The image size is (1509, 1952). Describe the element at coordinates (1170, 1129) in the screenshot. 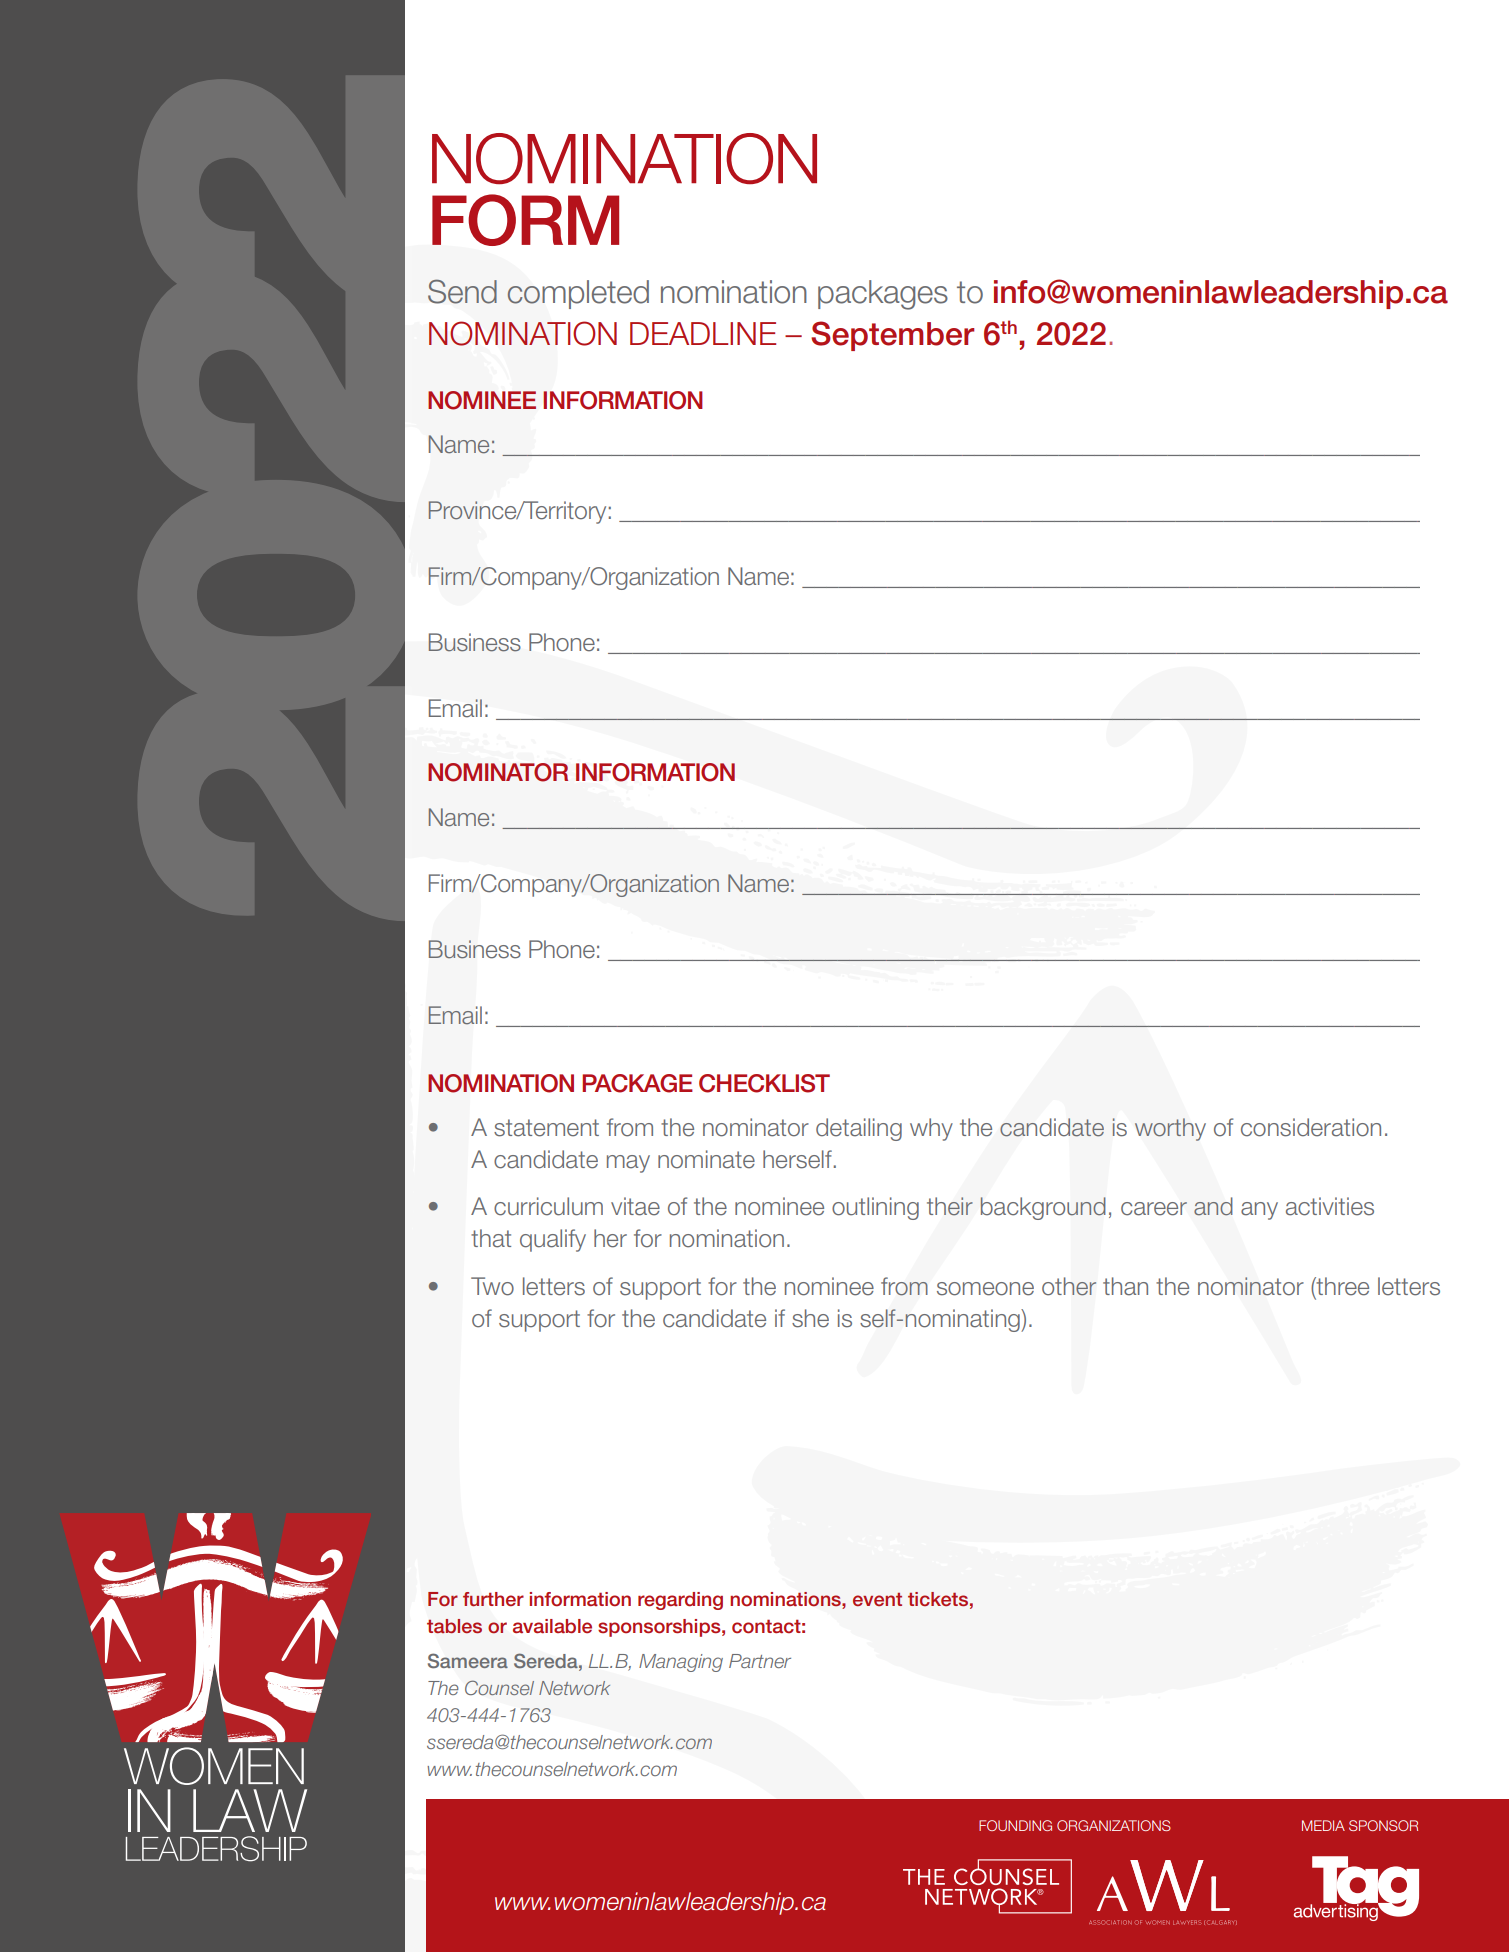

I see `worthy` at that location.
